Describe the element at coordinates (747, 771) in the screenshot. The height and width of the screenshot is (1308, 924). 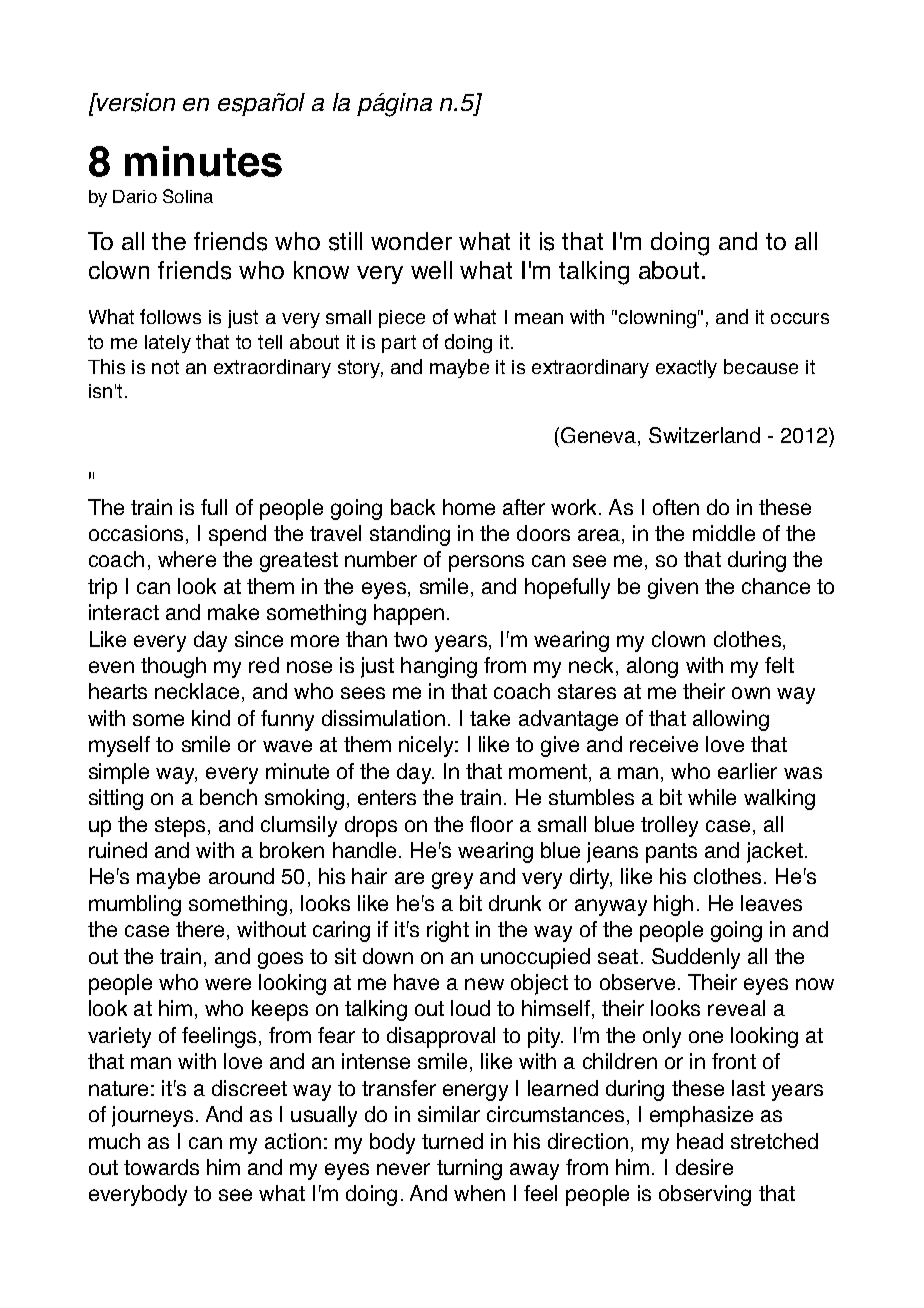
I see `earlier` at that location.
